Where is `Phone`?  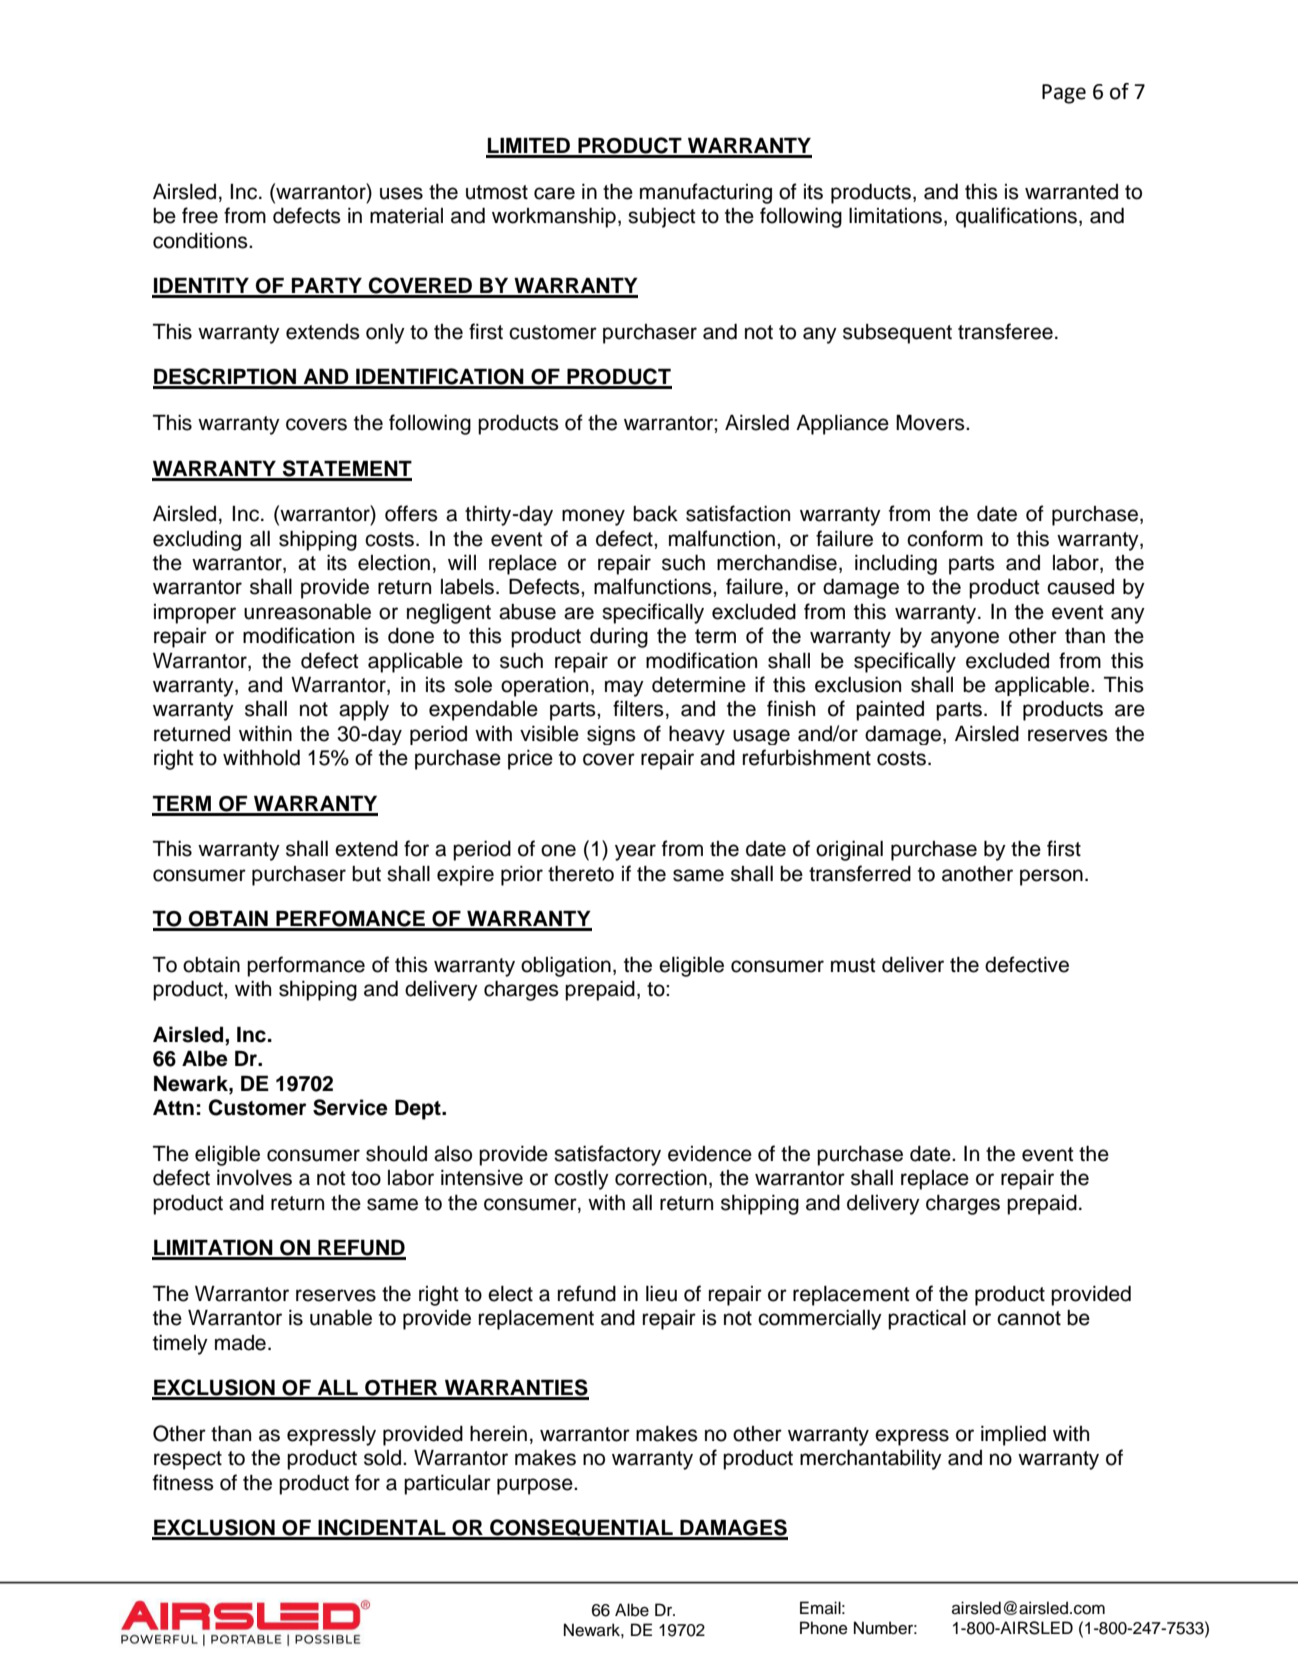 Phone is located at coordinates (824, 1628).
